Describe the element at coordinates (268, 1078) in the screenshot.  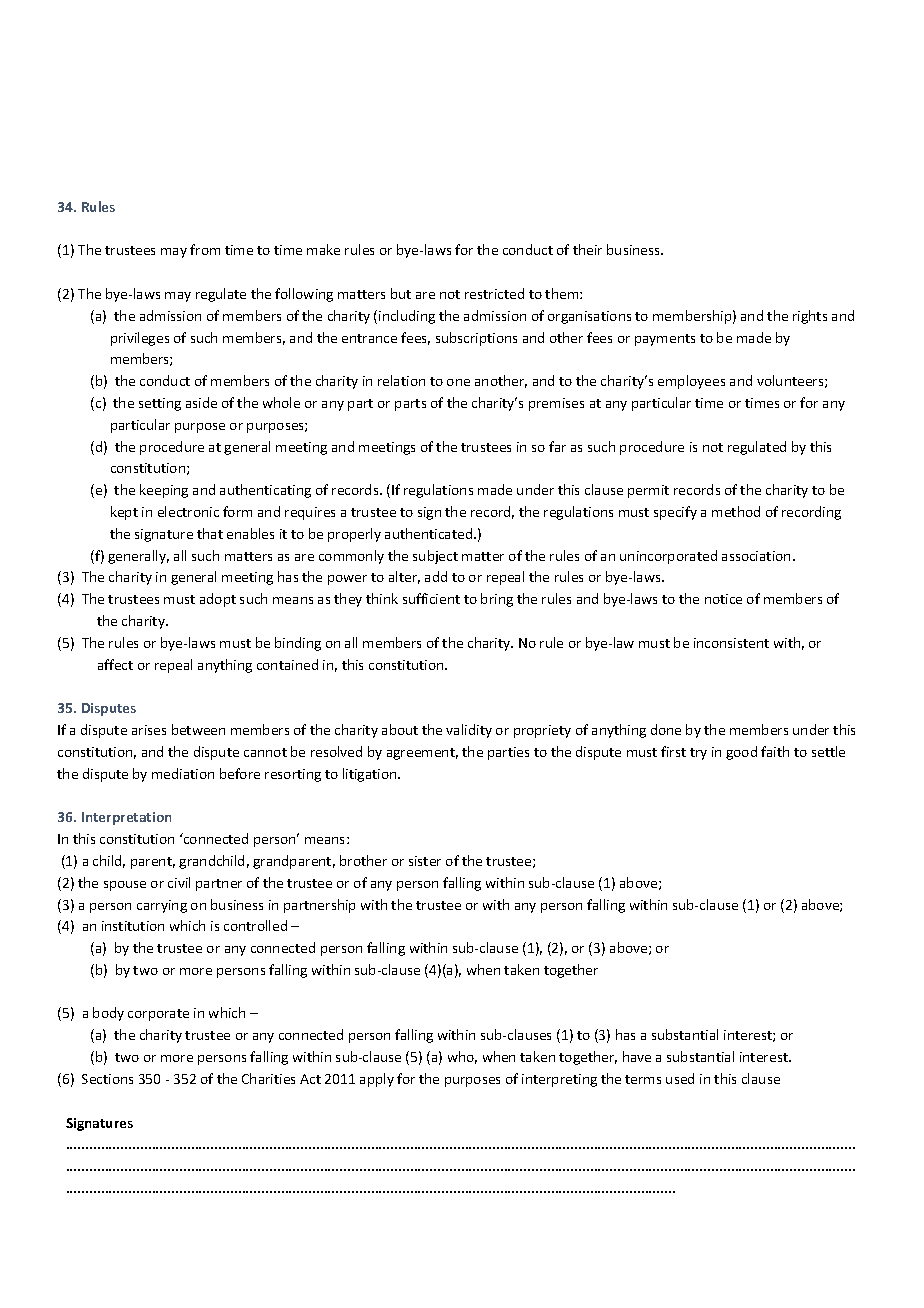
I see `Charities` at that location.
